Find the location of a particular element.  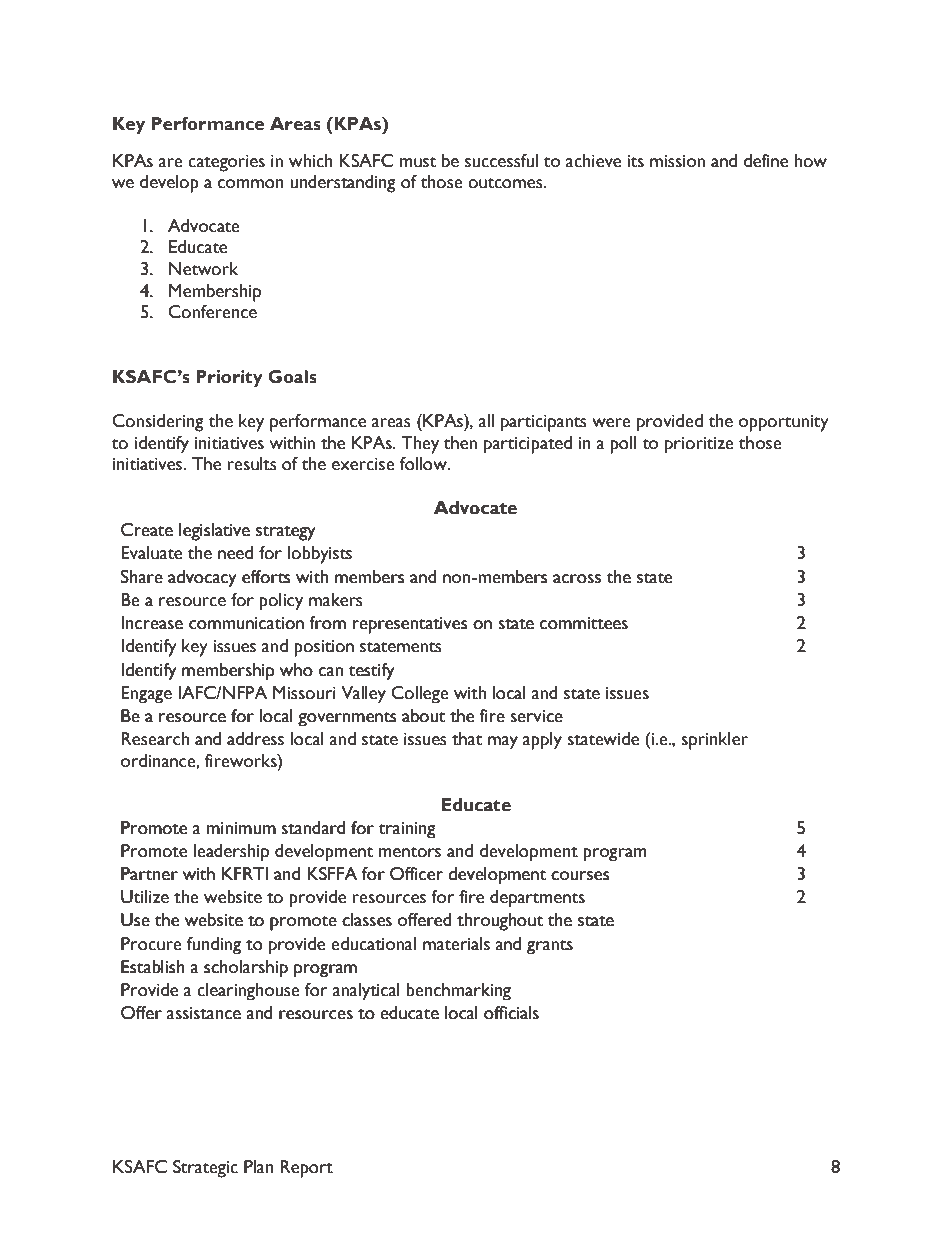

successful is located at coordinates (501, 161).
